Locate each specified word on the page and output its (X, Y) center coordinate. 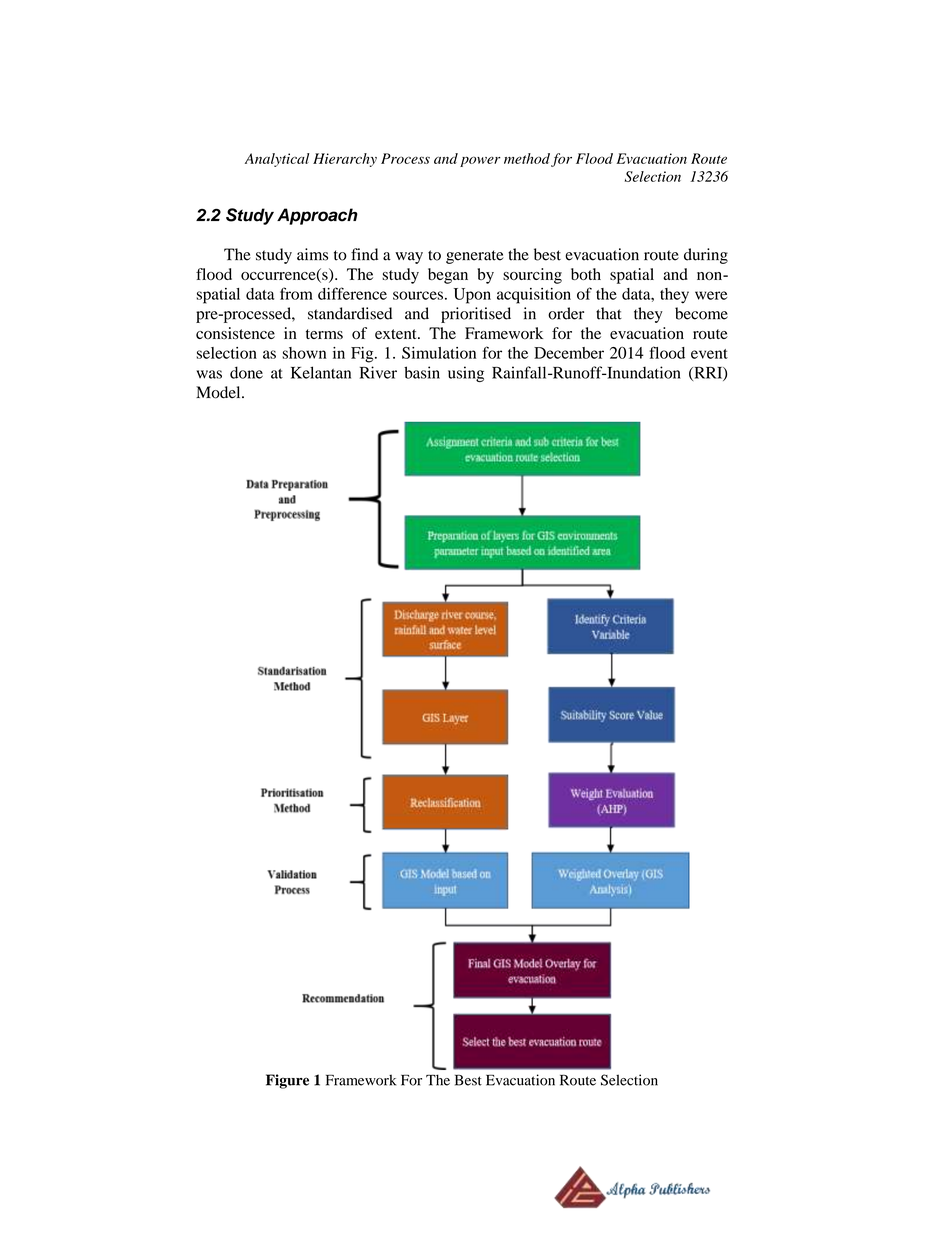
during (706, 256)
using (466, 374)
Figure (287, 1081)
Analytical (277, 160)
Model (219, 392)
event (709, 354)
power (480, 161)
